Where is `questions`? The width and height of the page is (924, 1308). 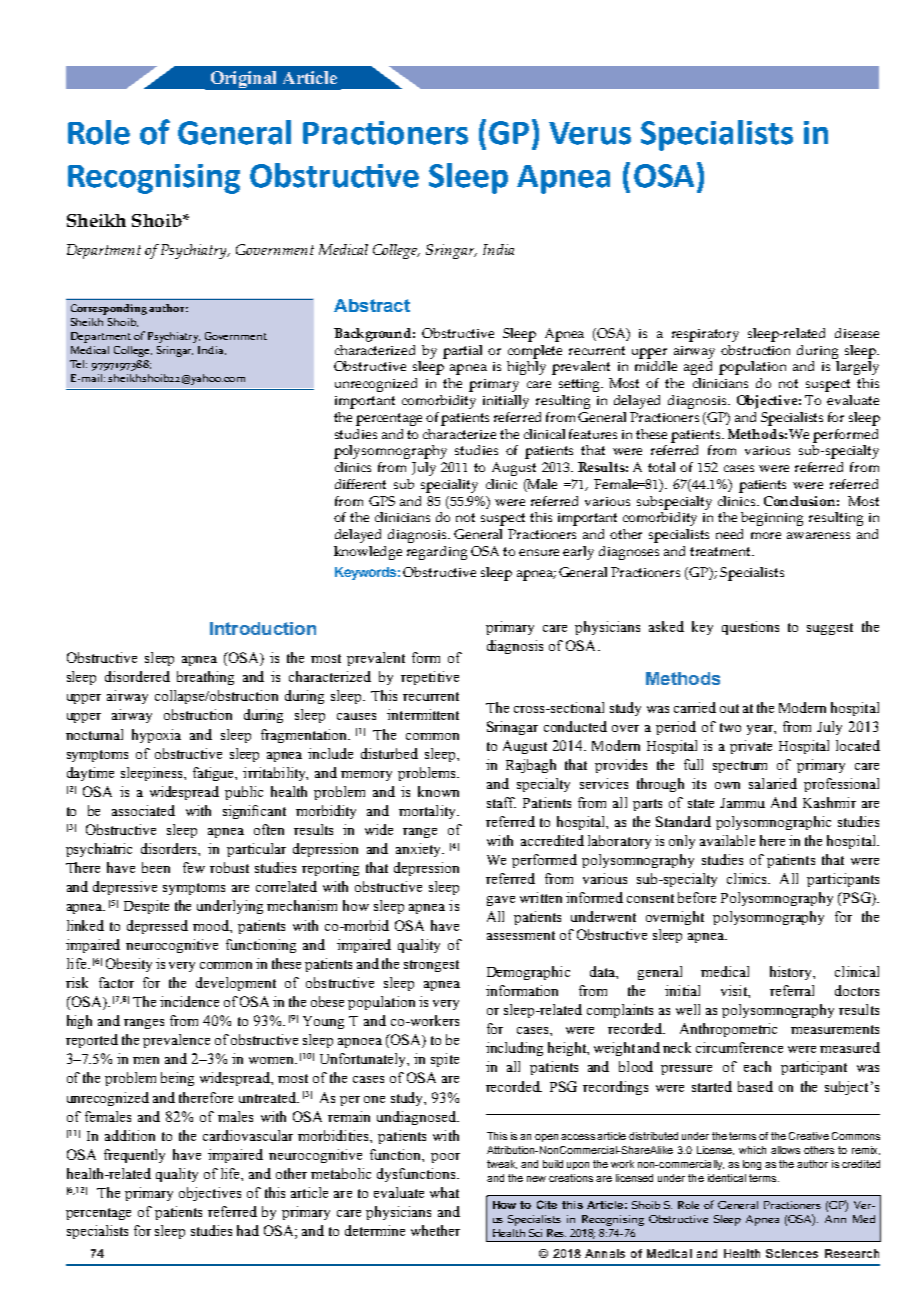
questions is located at coordinates (750, 628).
